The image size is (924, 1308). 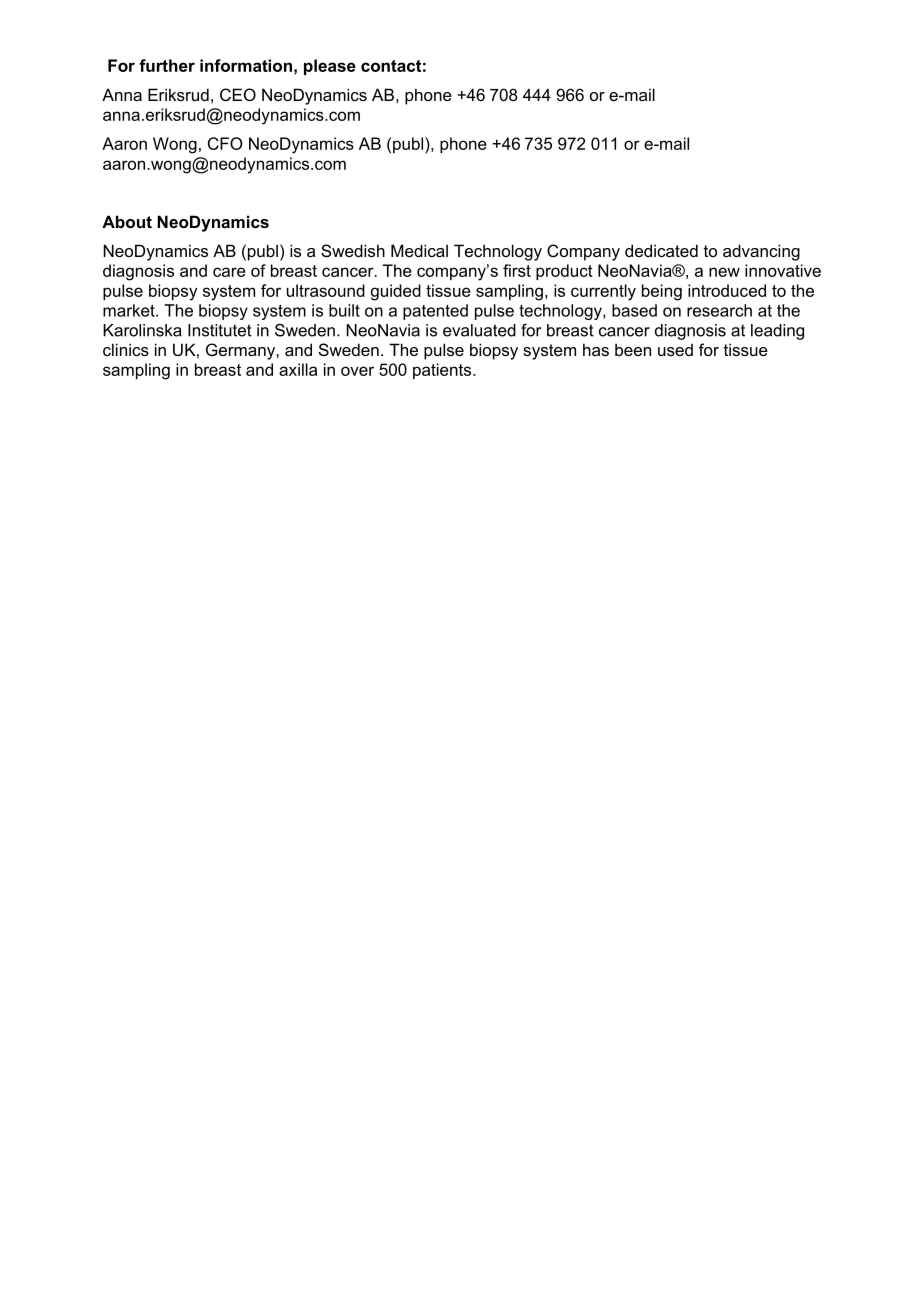 What do you see at coordinates (419, 250) in the page?
I see `Medical` at bounding box center [419, 250].
